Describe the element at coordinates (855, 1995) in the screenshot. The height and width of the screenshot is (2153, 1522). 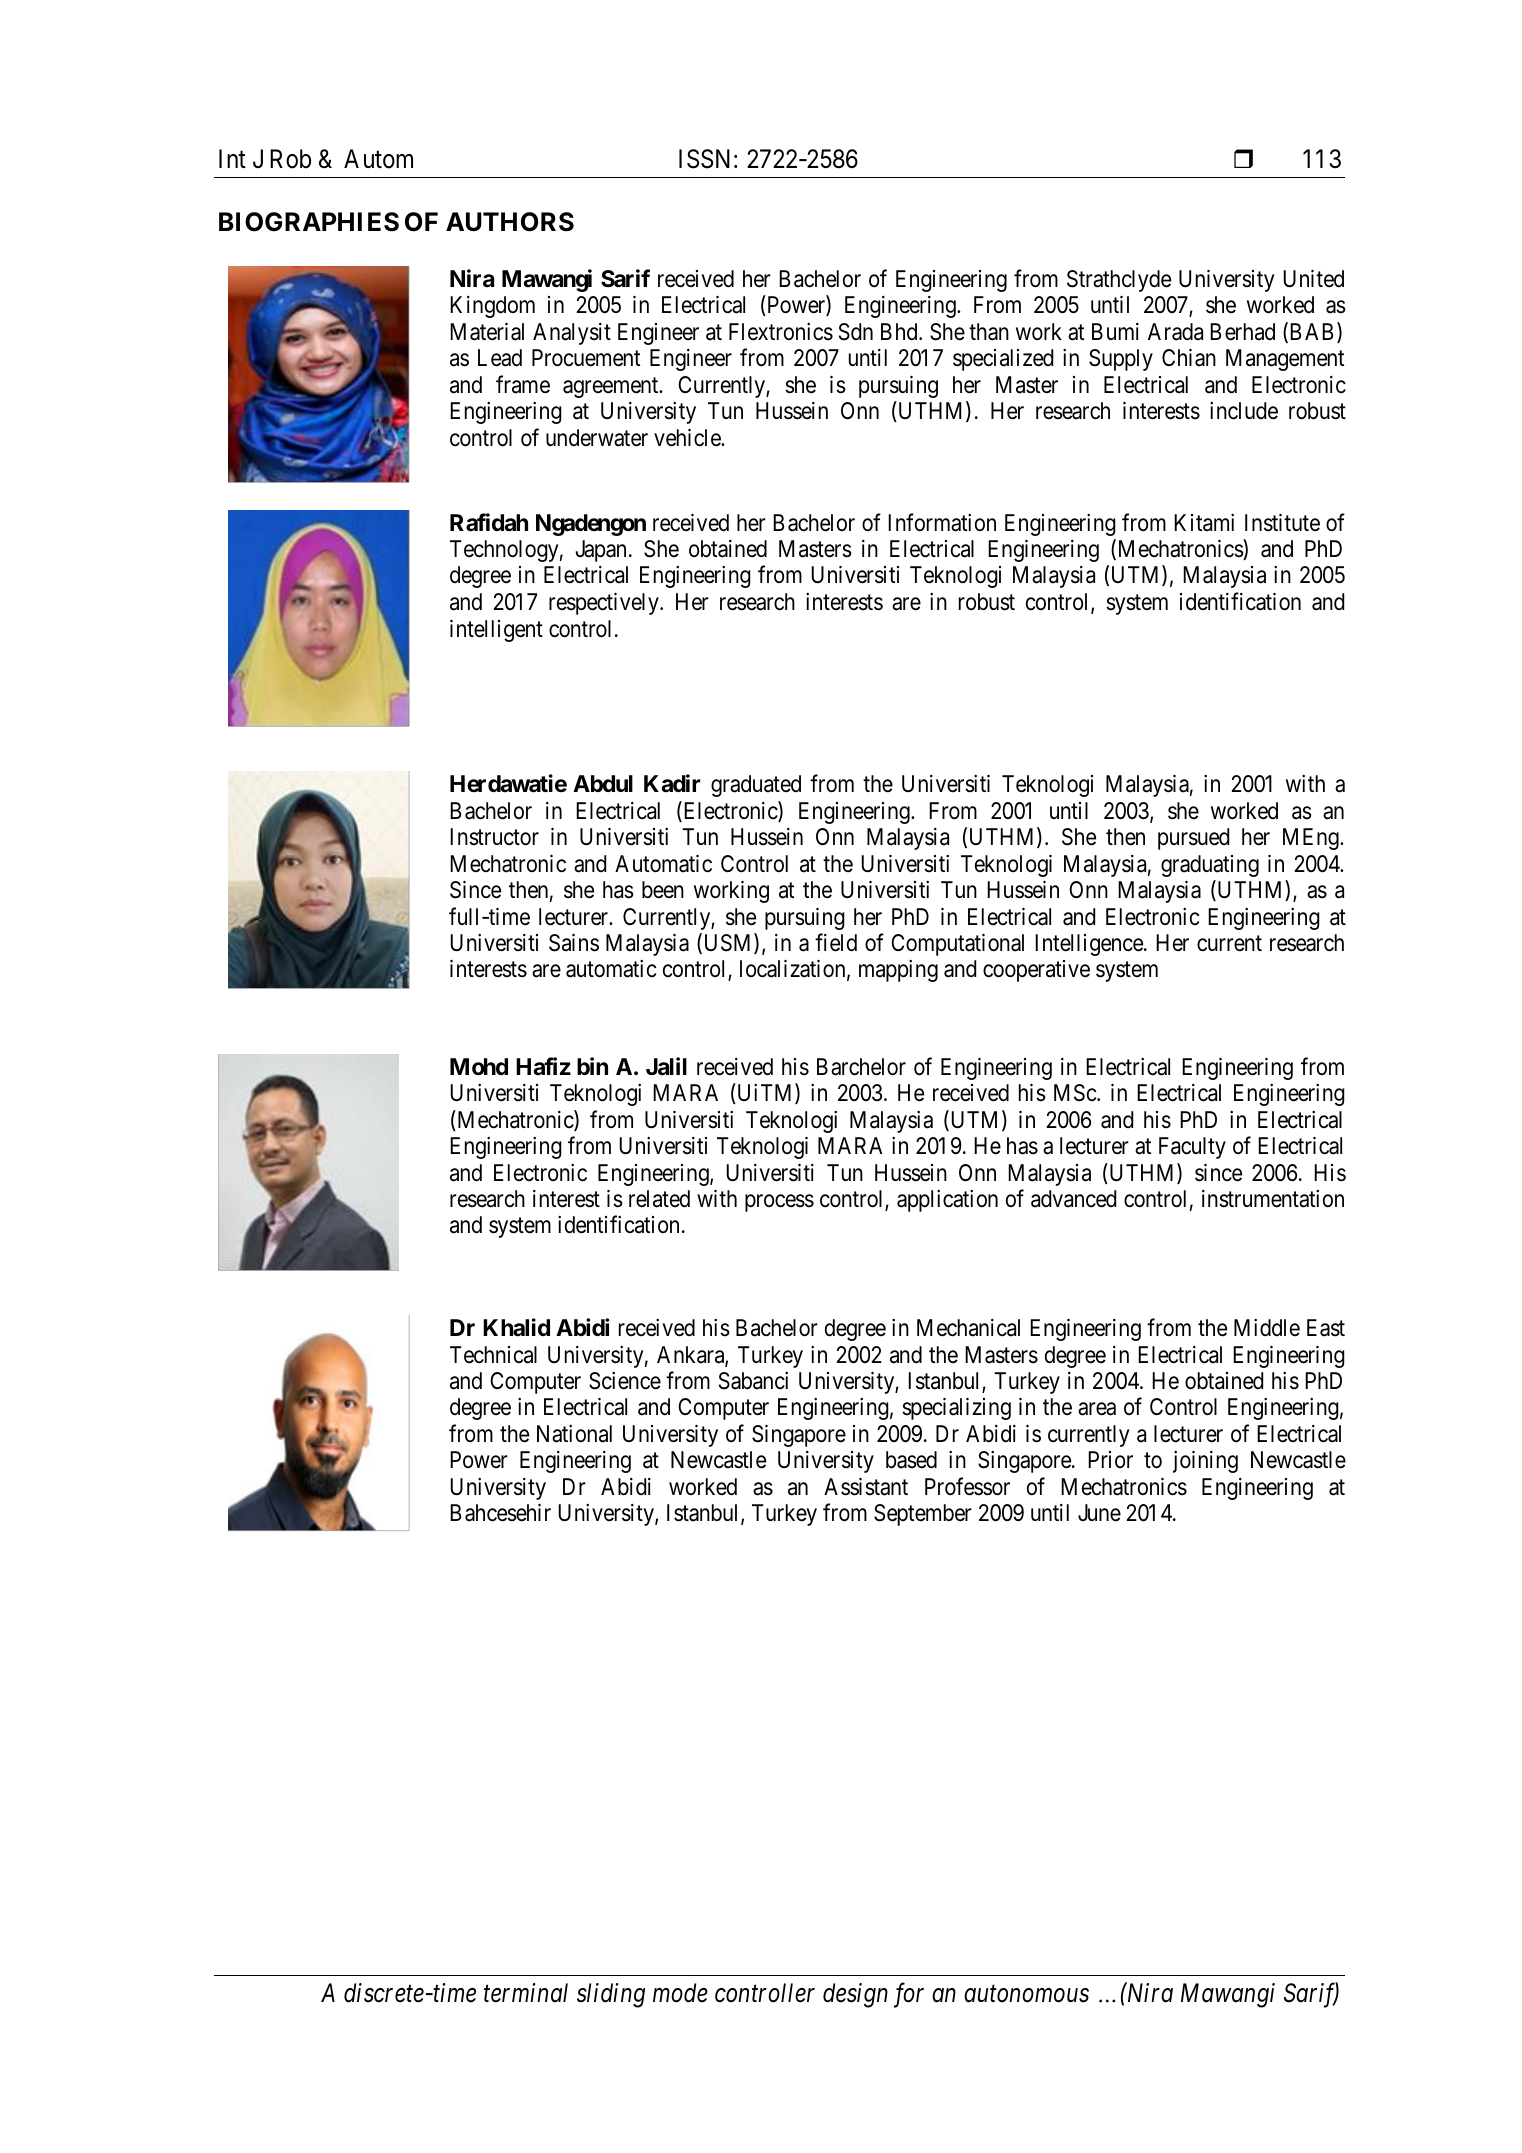
I see `design` at that location.
